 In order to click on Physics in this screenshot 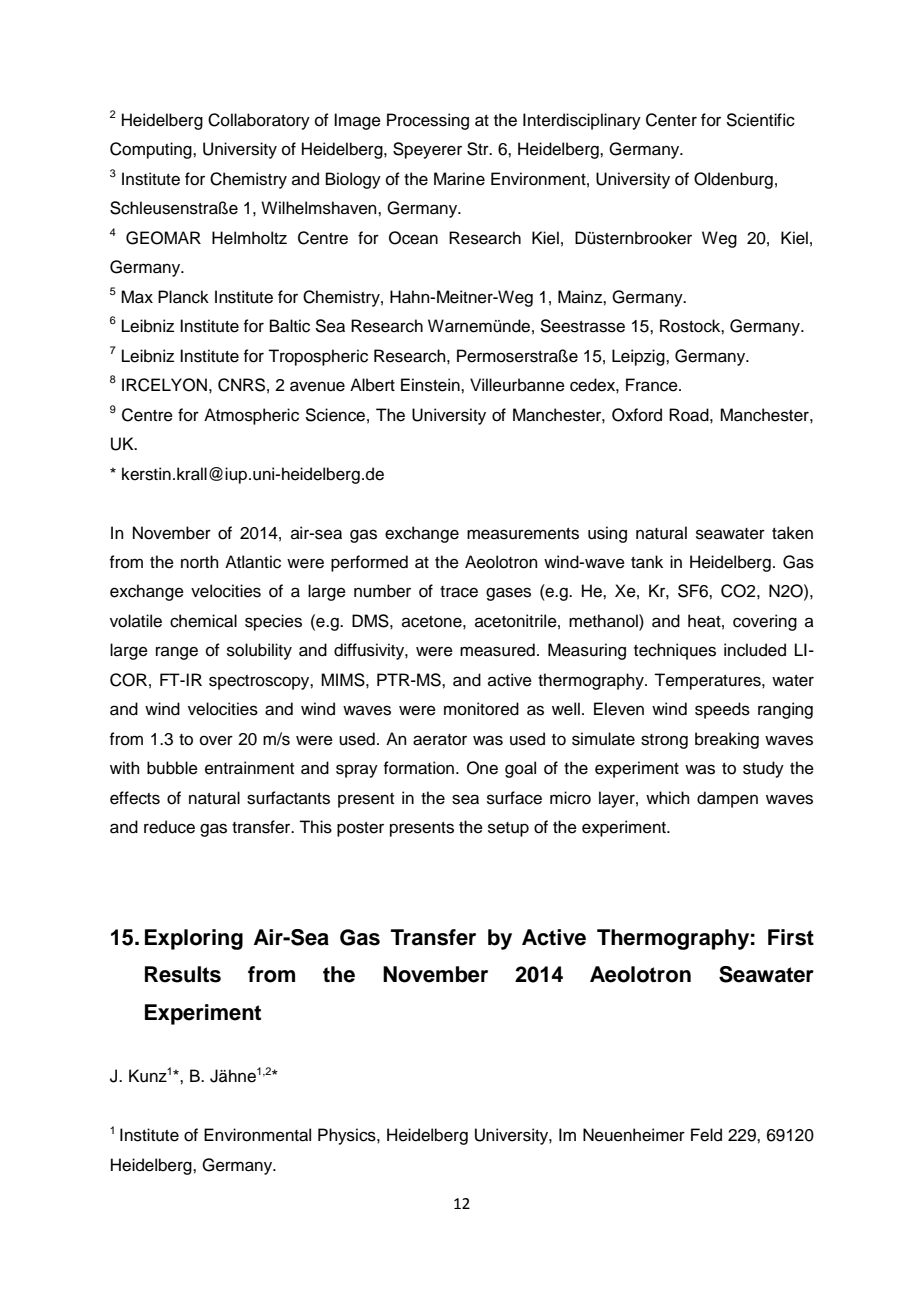, I will do `click(348, 1136)`.
